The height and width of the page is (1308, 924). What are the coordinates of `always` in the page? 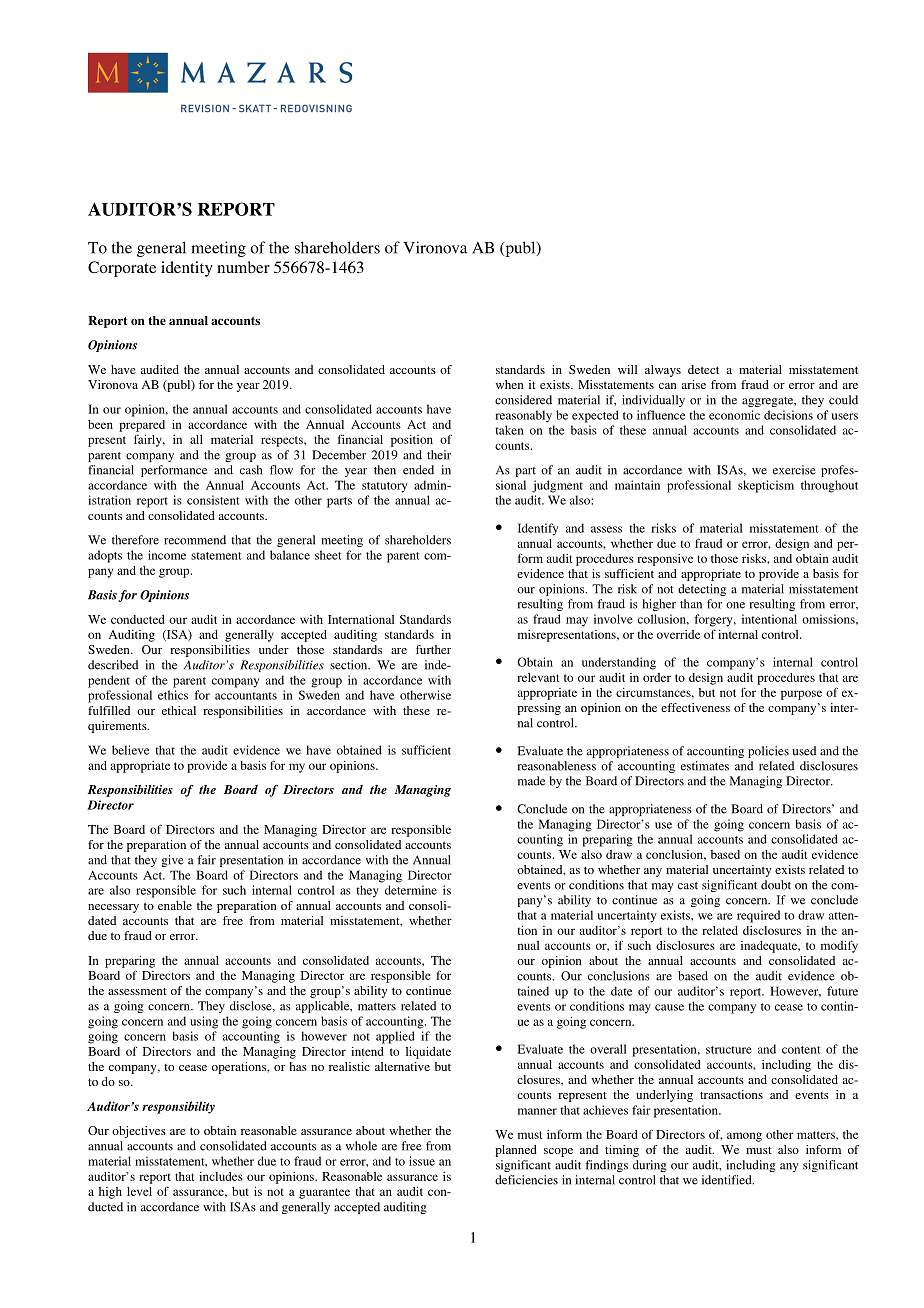 It's located at (663, 371).
